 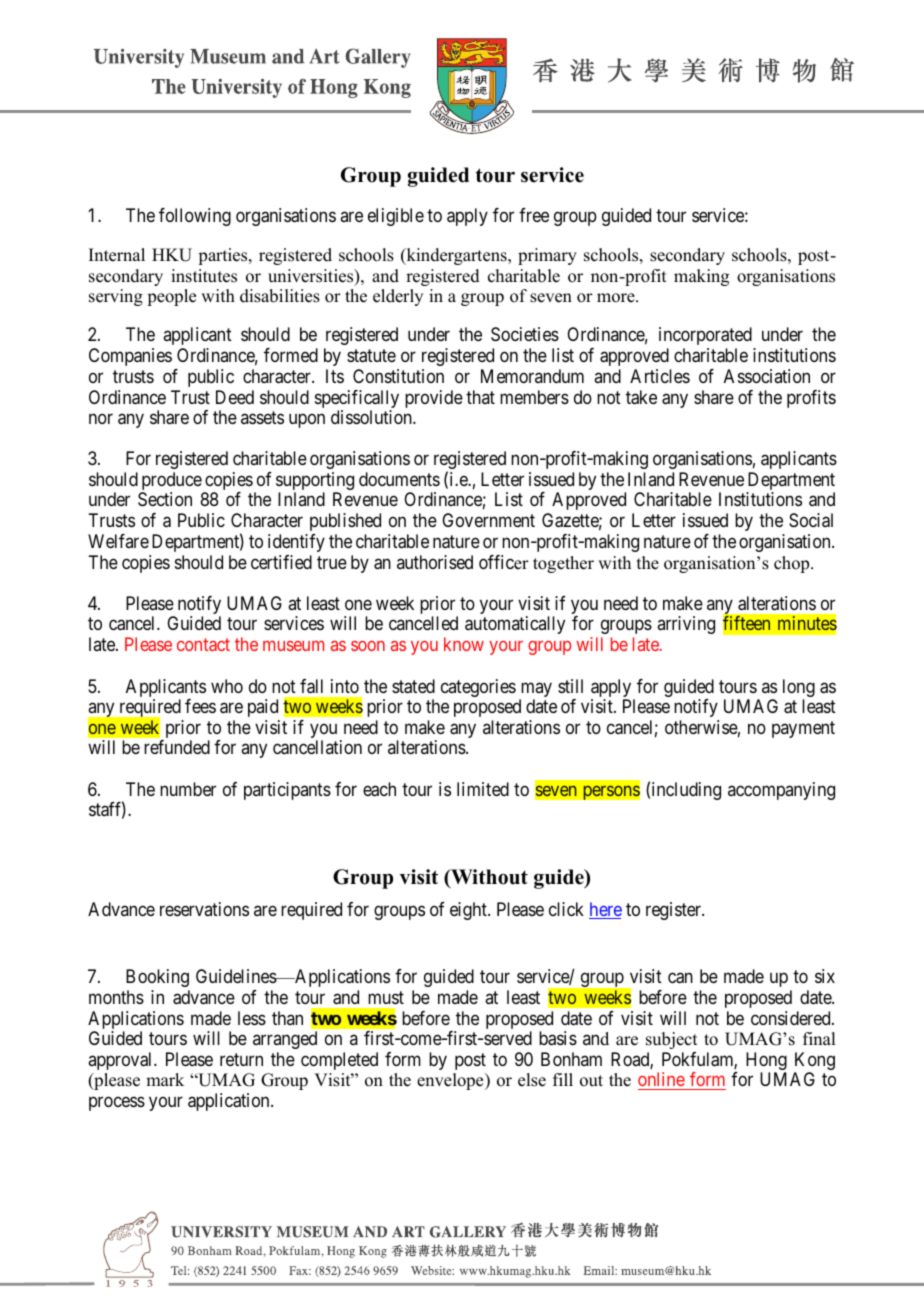 I want to click on more, so click(x=617, y=298).
